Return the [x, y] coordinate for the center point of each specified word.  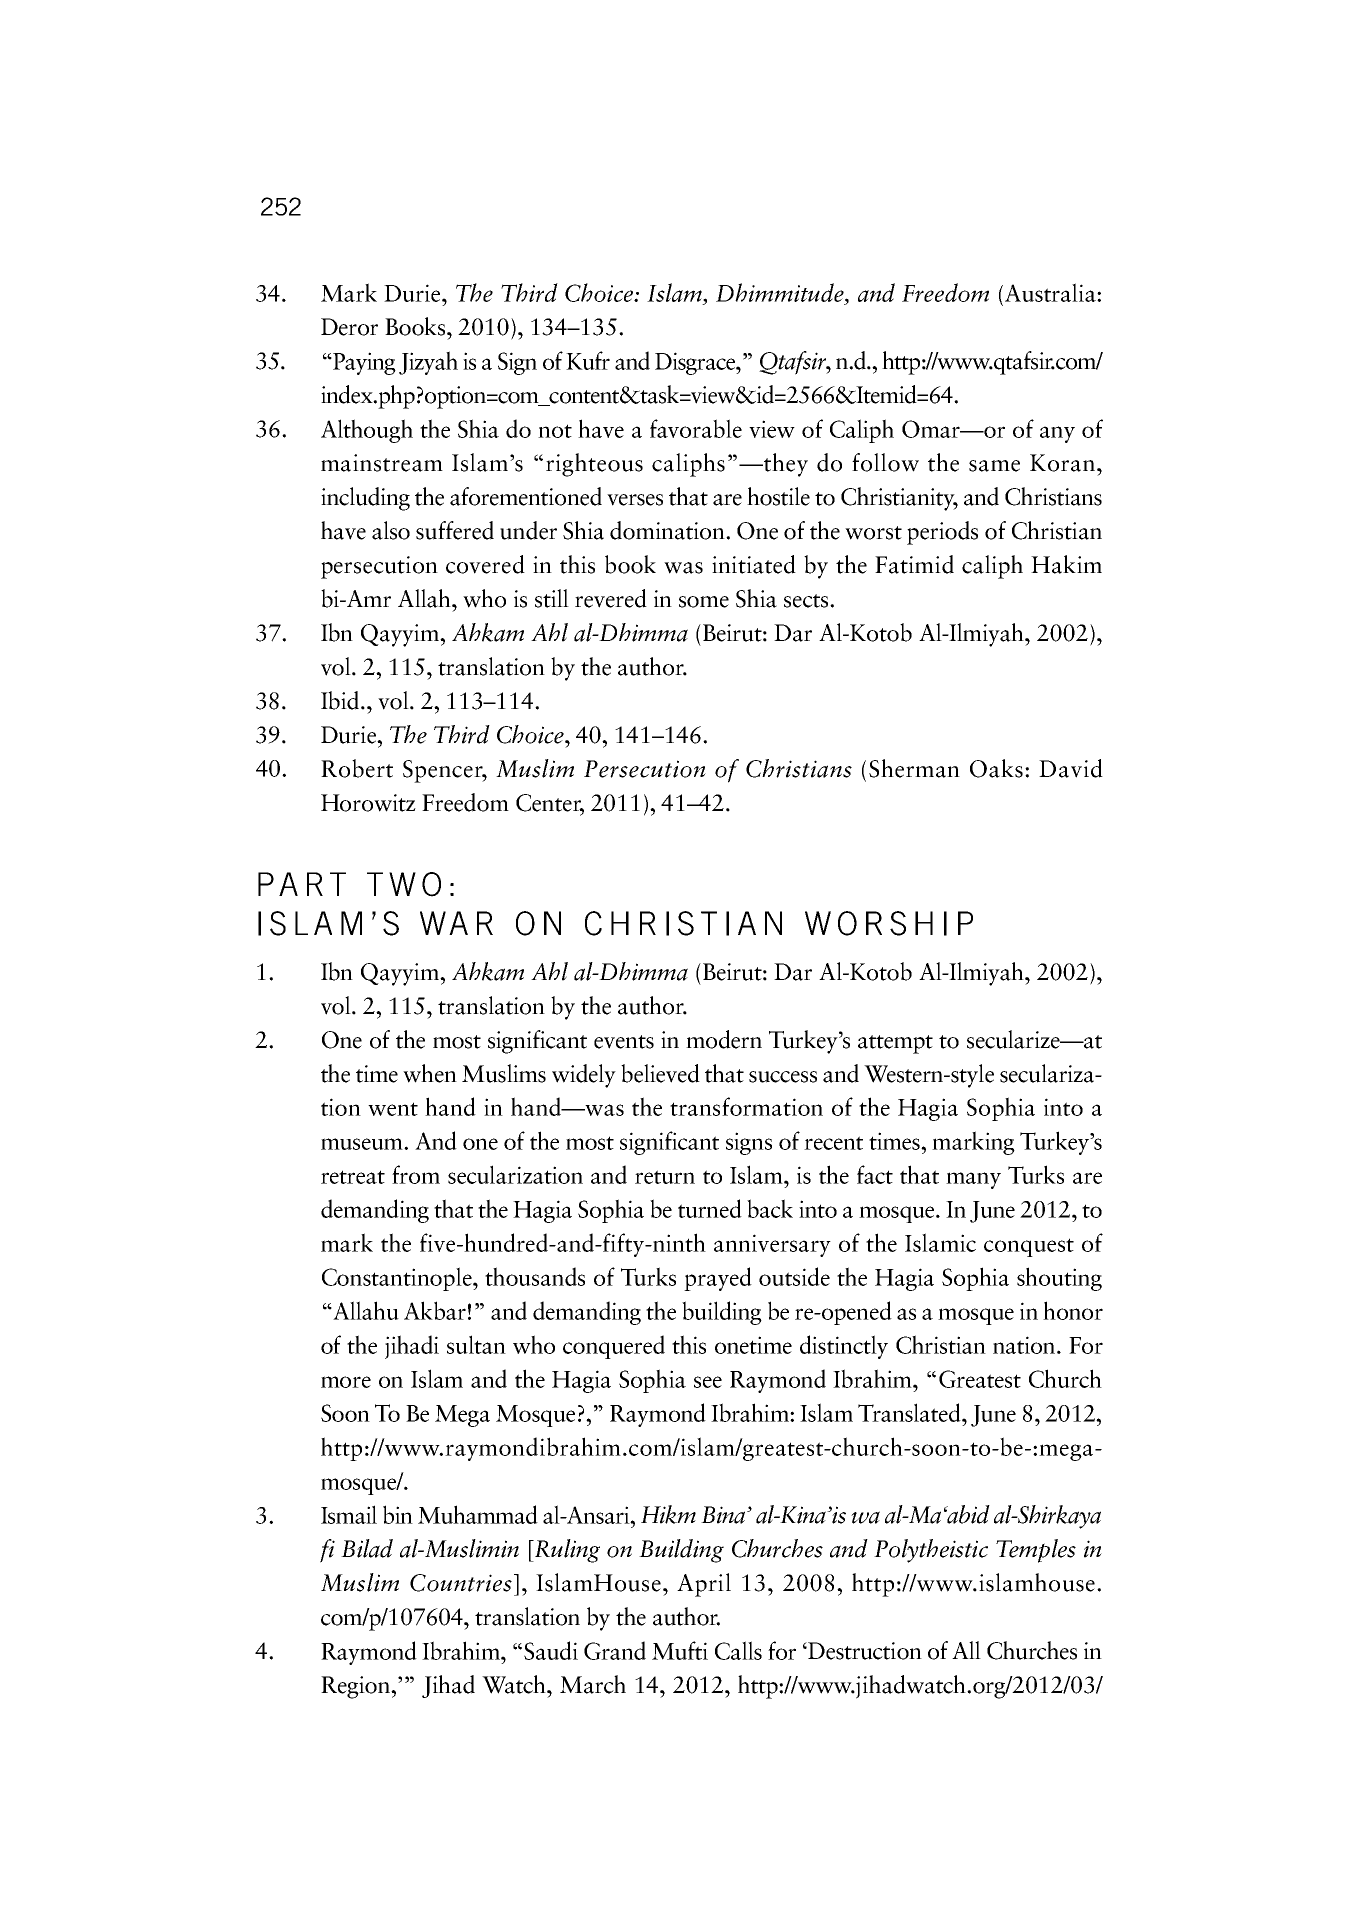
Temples [1036, 1551]
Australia [1051, 292]
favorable [696, 428]
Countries [461, 1583]
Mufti [680, 1650]
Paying [363, 363]
